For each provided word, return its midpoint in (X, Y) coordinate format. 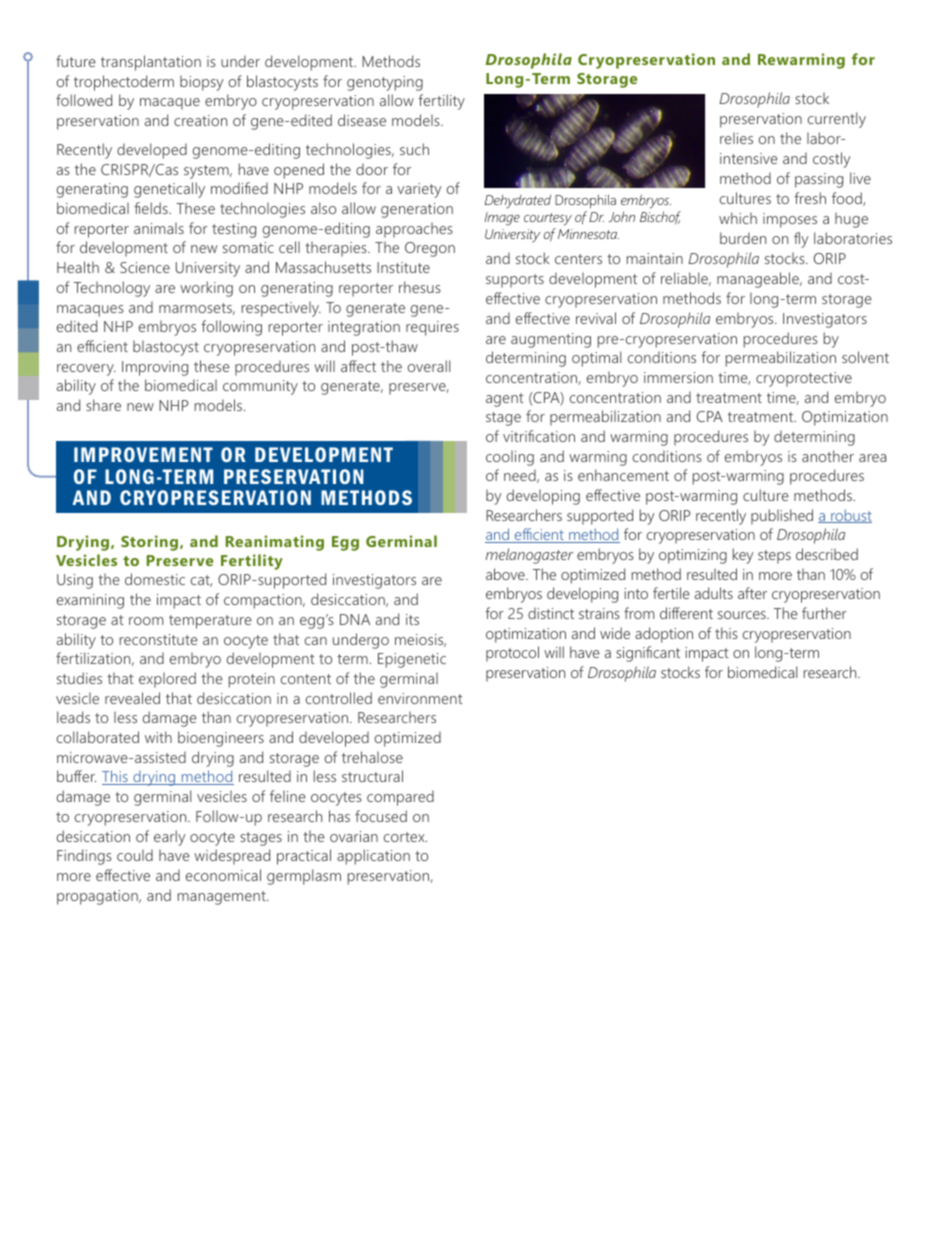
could (135, 855)
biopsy (201, 83)
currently (837, 120)
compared (400, 798)
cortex (405, 837)
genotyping (385, 83)
